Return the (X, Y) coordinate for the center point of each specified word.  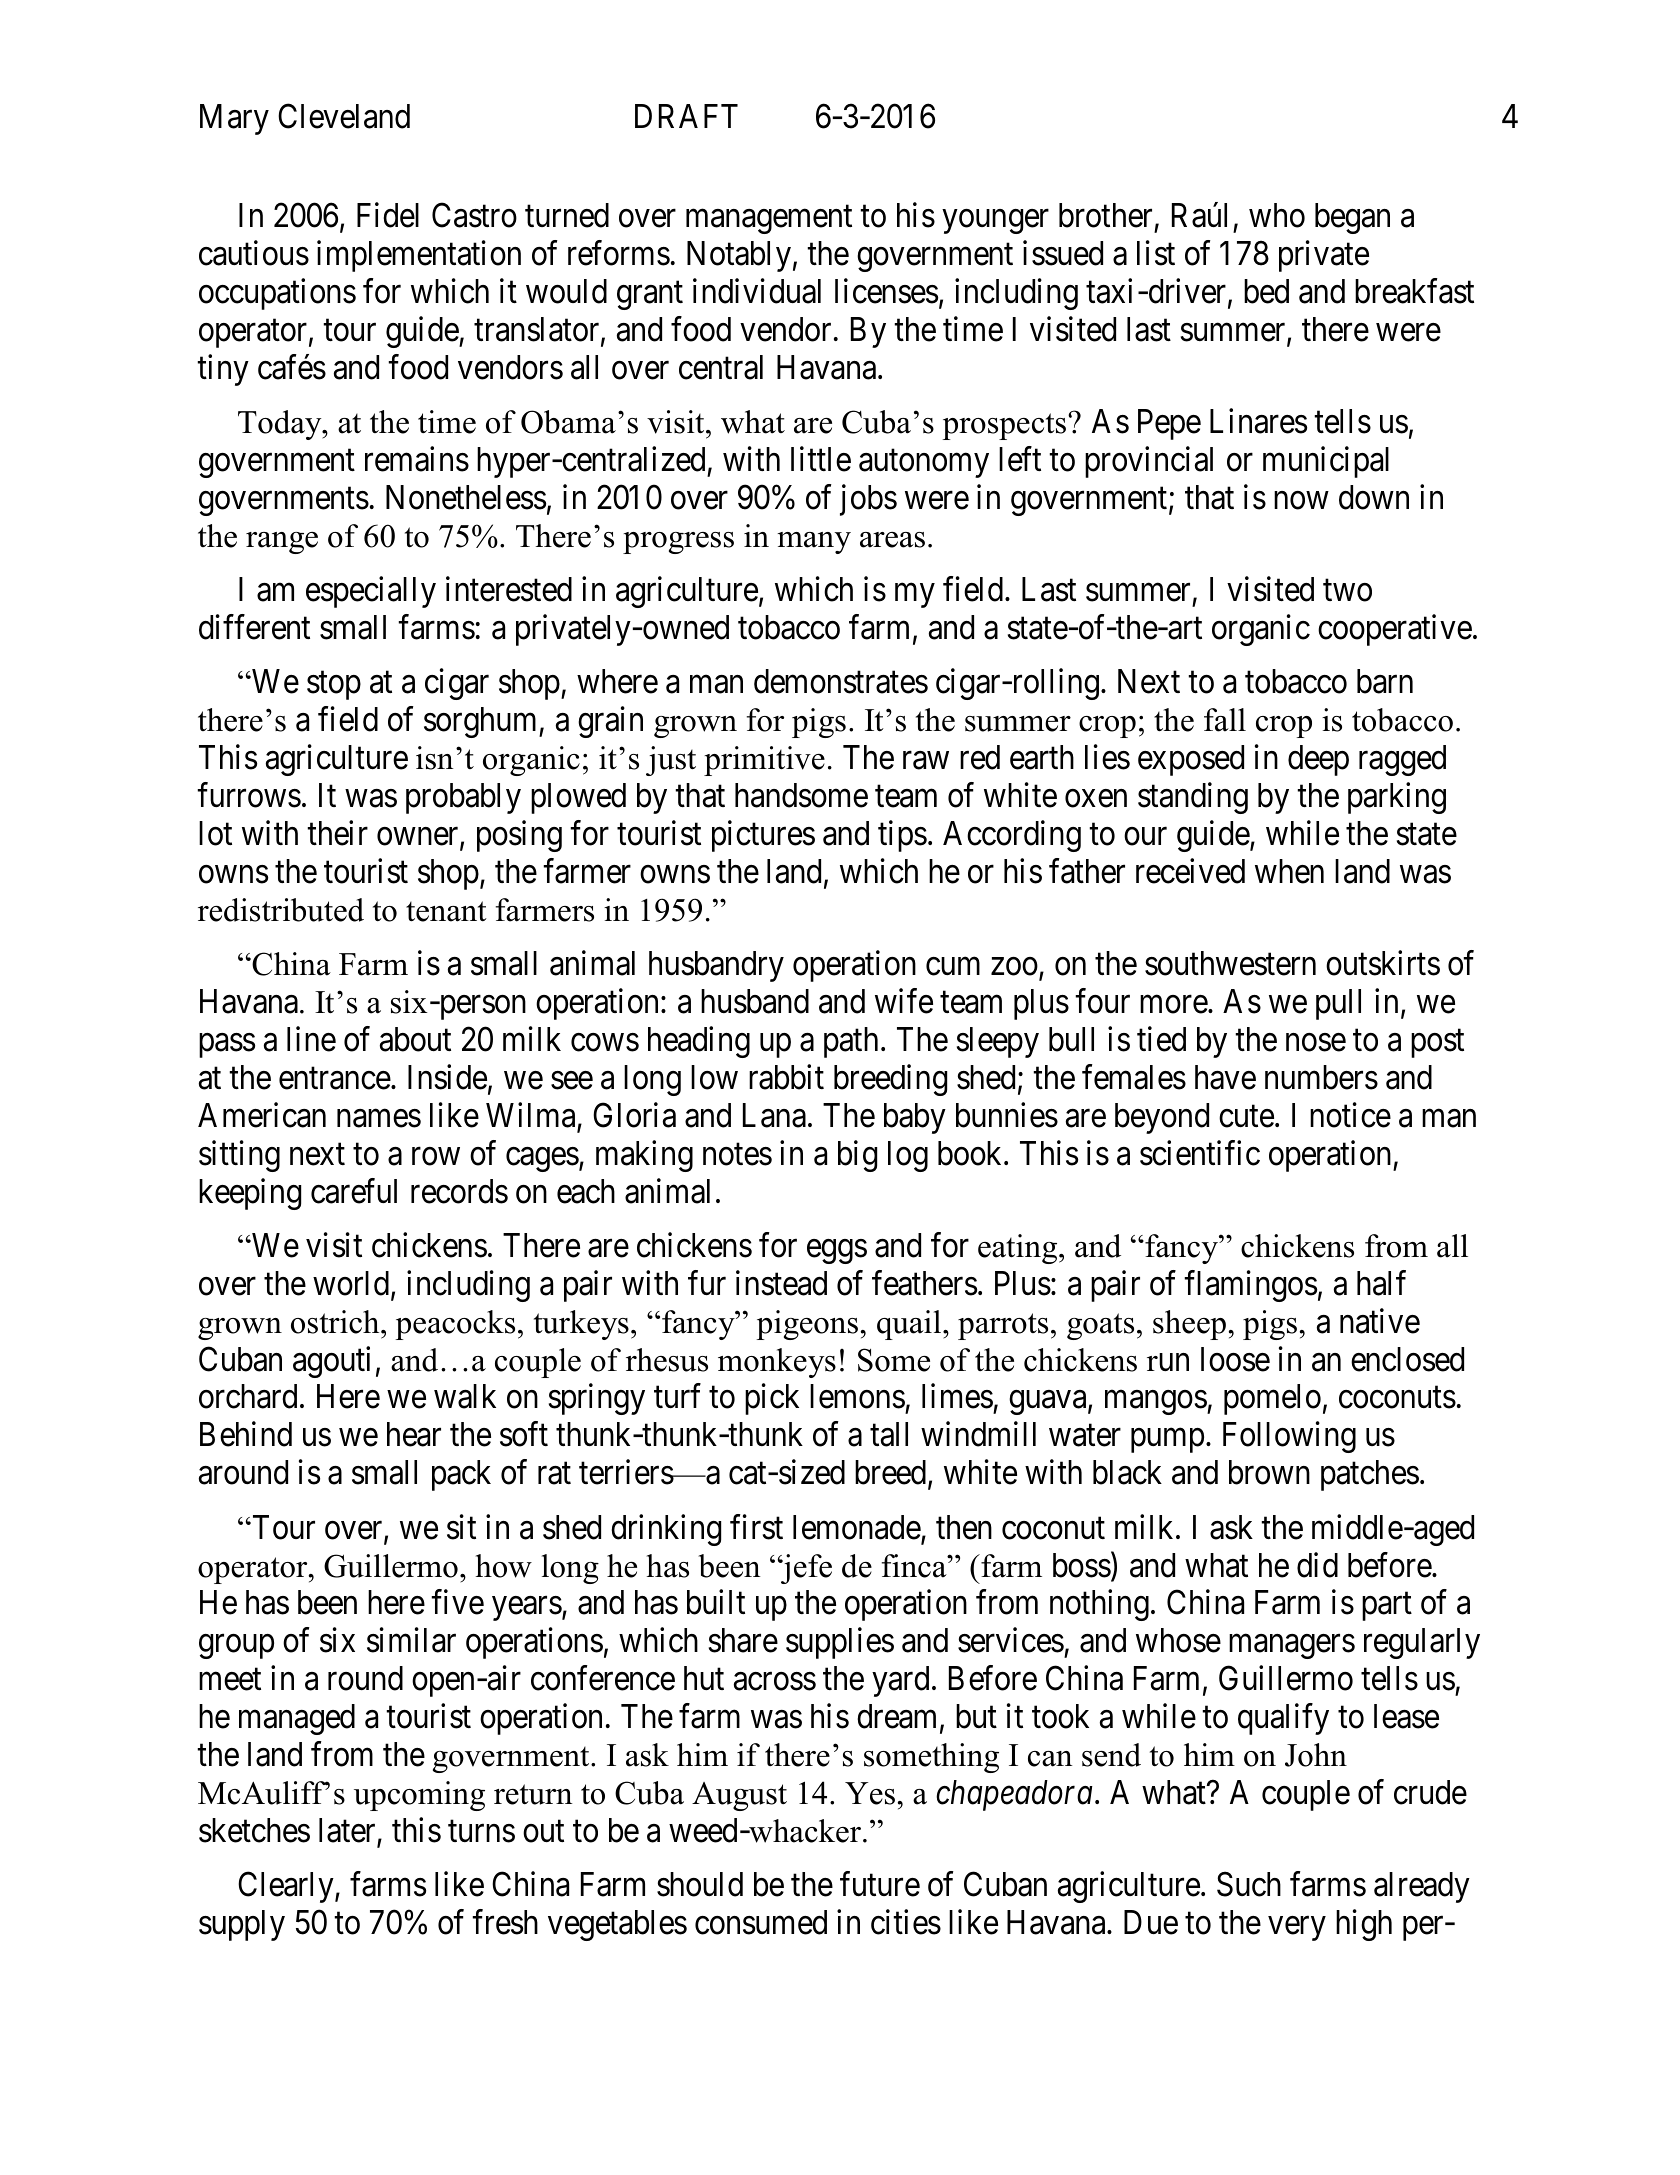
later (348, 1831)
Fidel (388, 215)
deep (1318, 760)
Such (1249, 1884)
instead (781, 1283)
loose (1235, 1359)
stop (334, 686)
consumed (761, 1922)
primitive (764, 761)
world (352, 1284)
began (1352, 218)
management (769, 220)
